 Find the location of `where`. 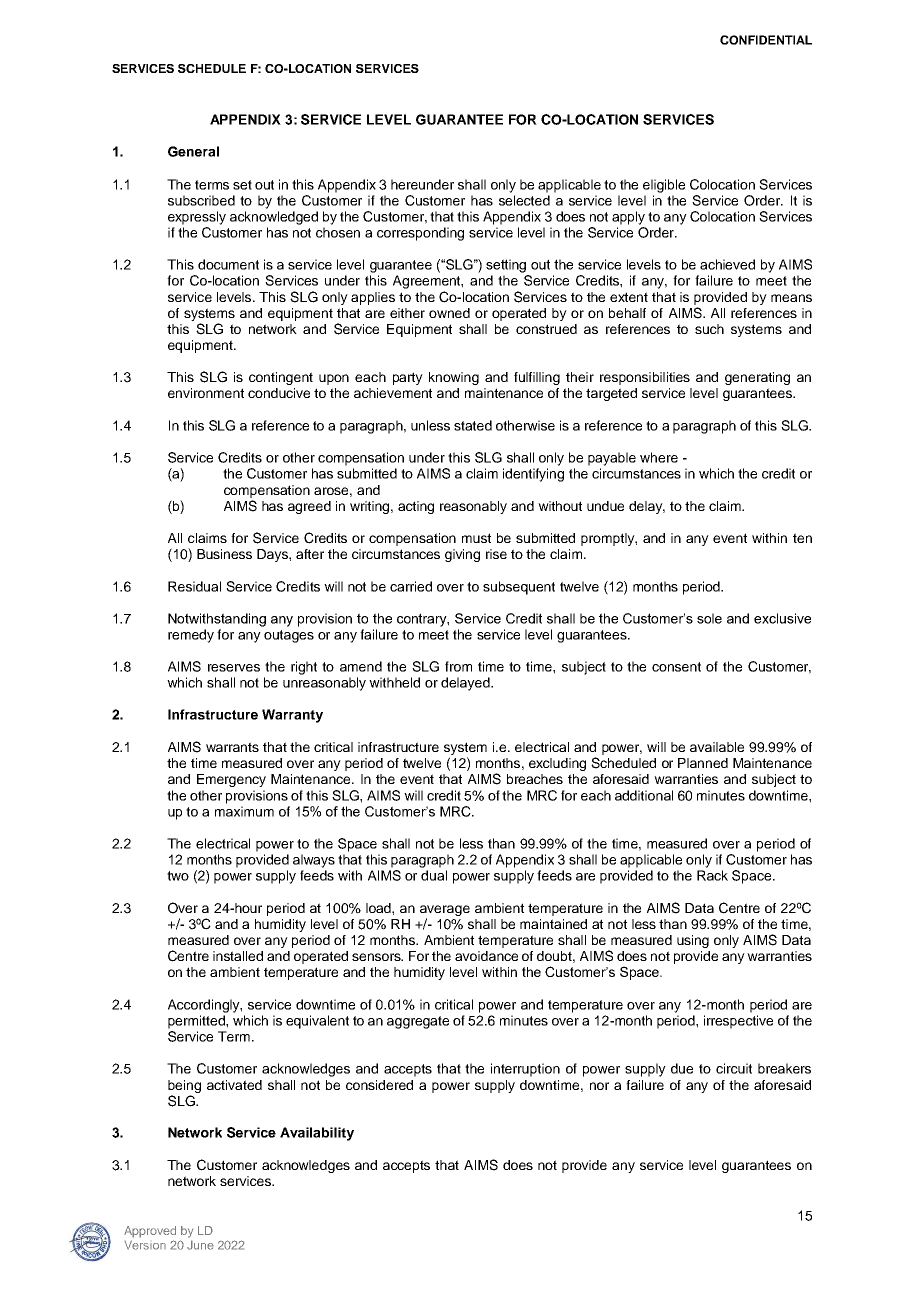

where is located at coordinates (659, 457).
